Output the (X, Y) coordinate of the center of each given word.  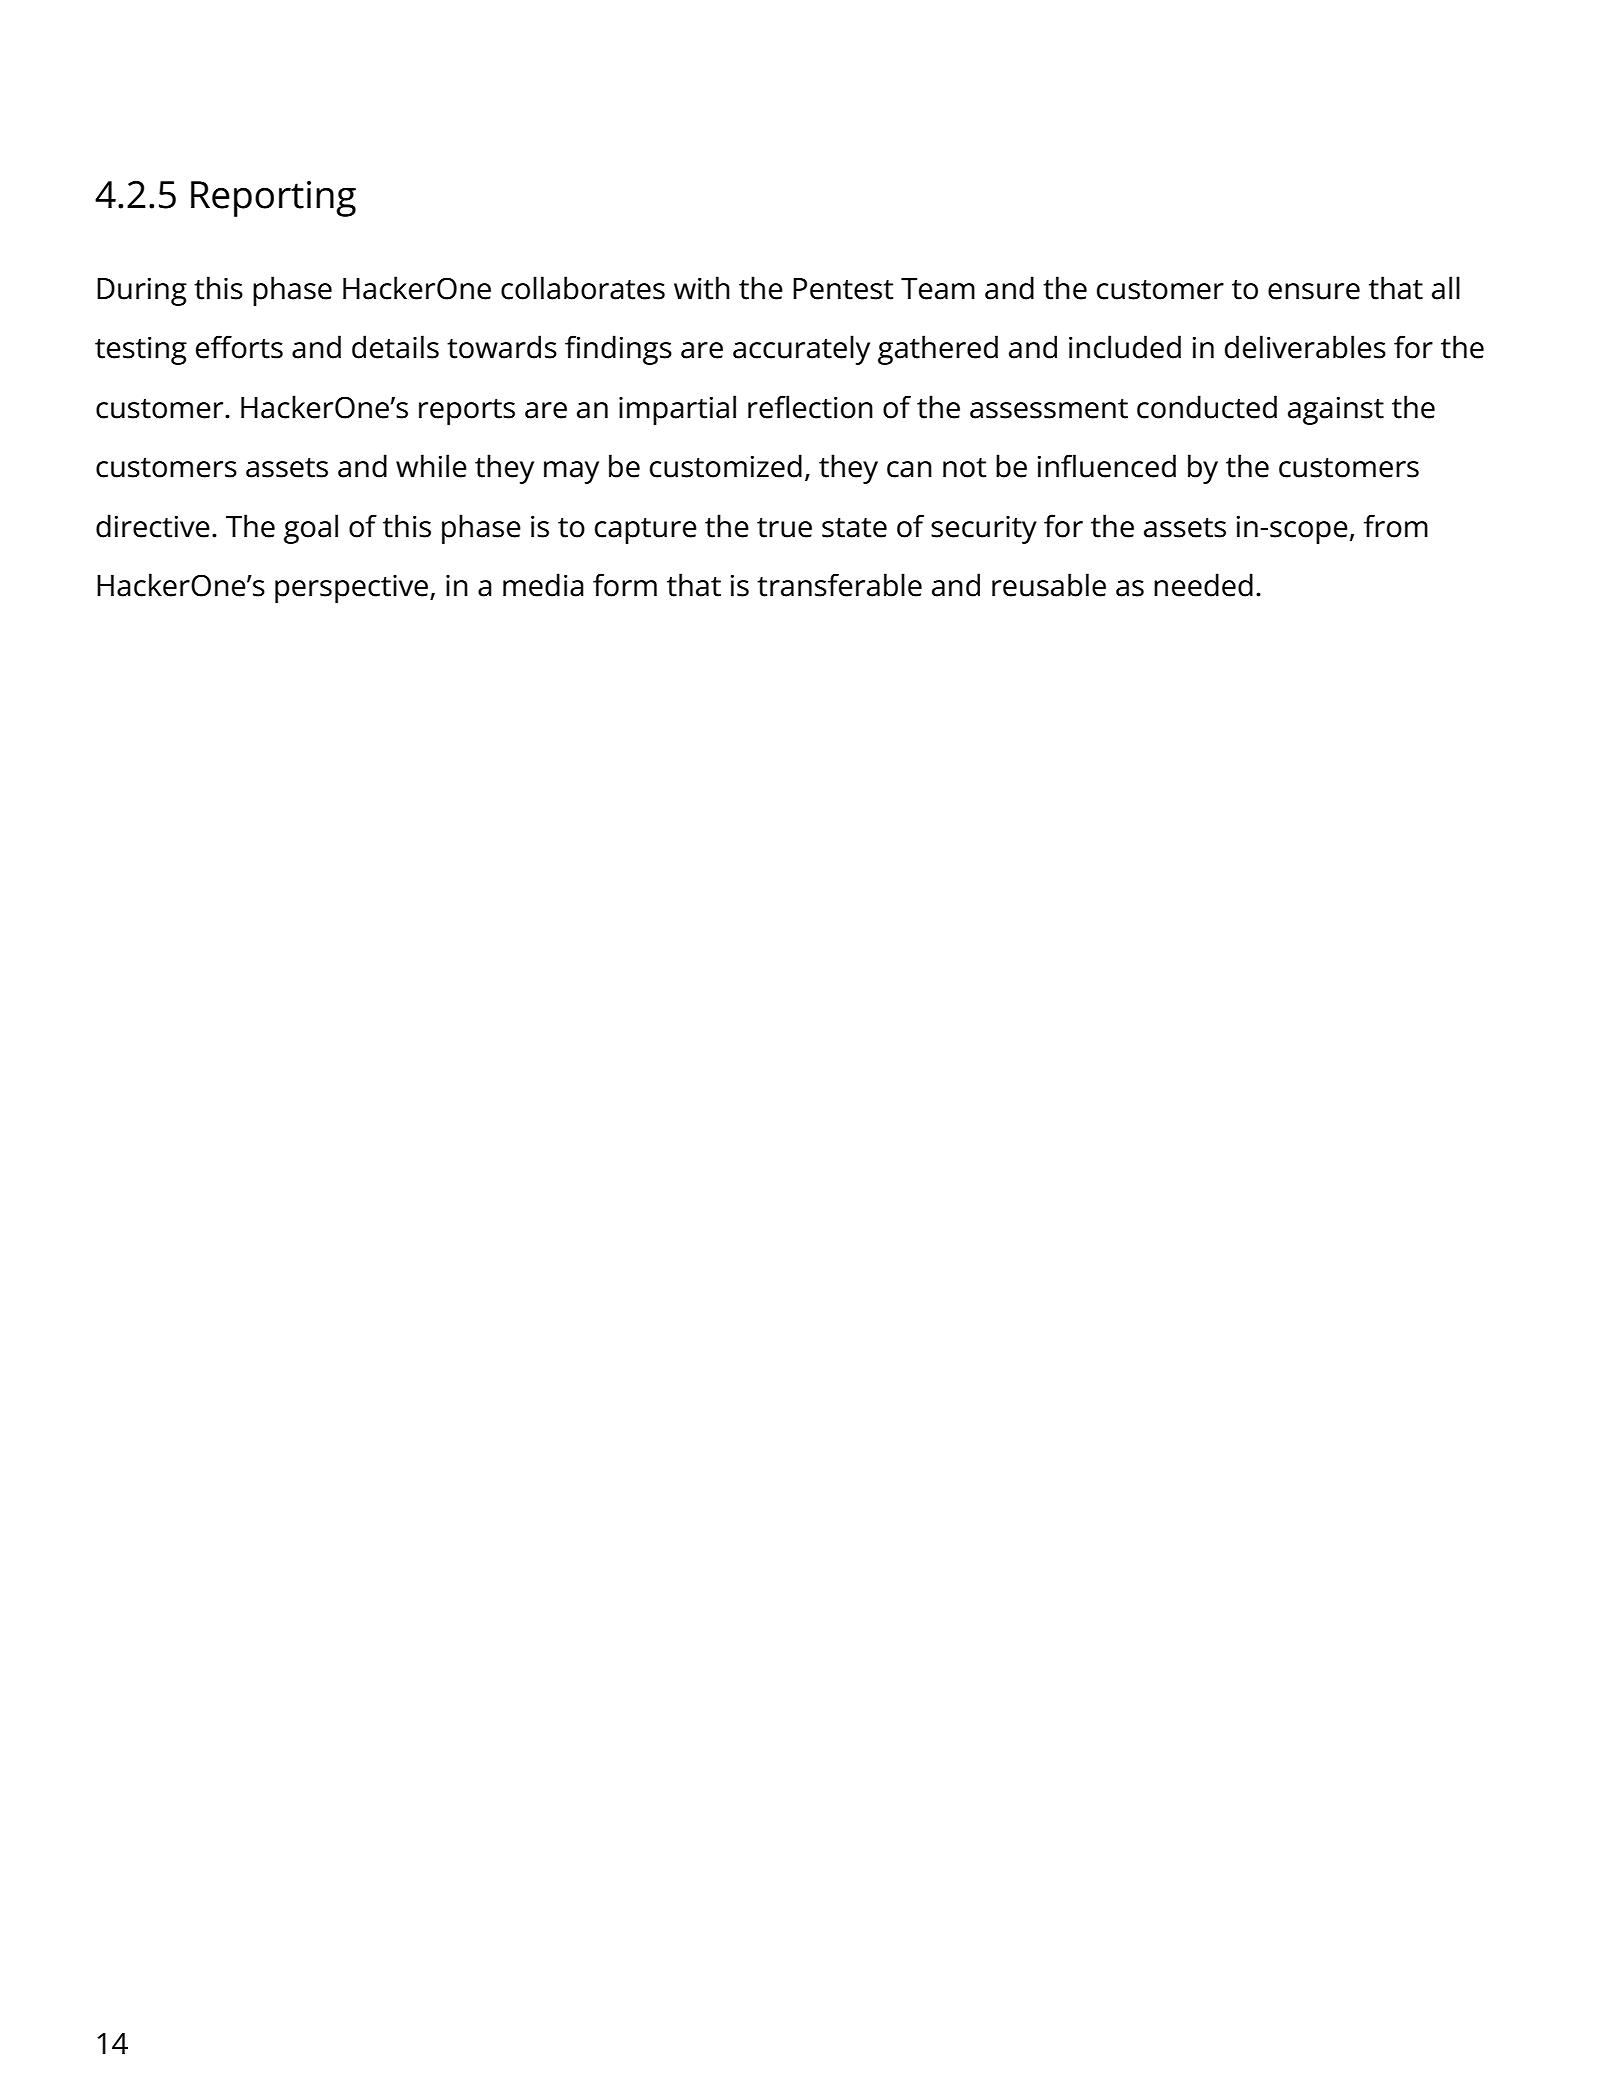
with (702, 288)
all (1446, 288)
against (1336, 410)
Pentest (843, 289)
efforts (239, 347)
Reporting (273, 199)
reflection (810, 407)
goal (311, 529)
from (1396, 526)
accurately (801, 350)
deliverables (1305, 347)
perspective (353, 589)
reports (467, 412)
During (142, 291)
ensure (1314, 291)
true (784, 528)
